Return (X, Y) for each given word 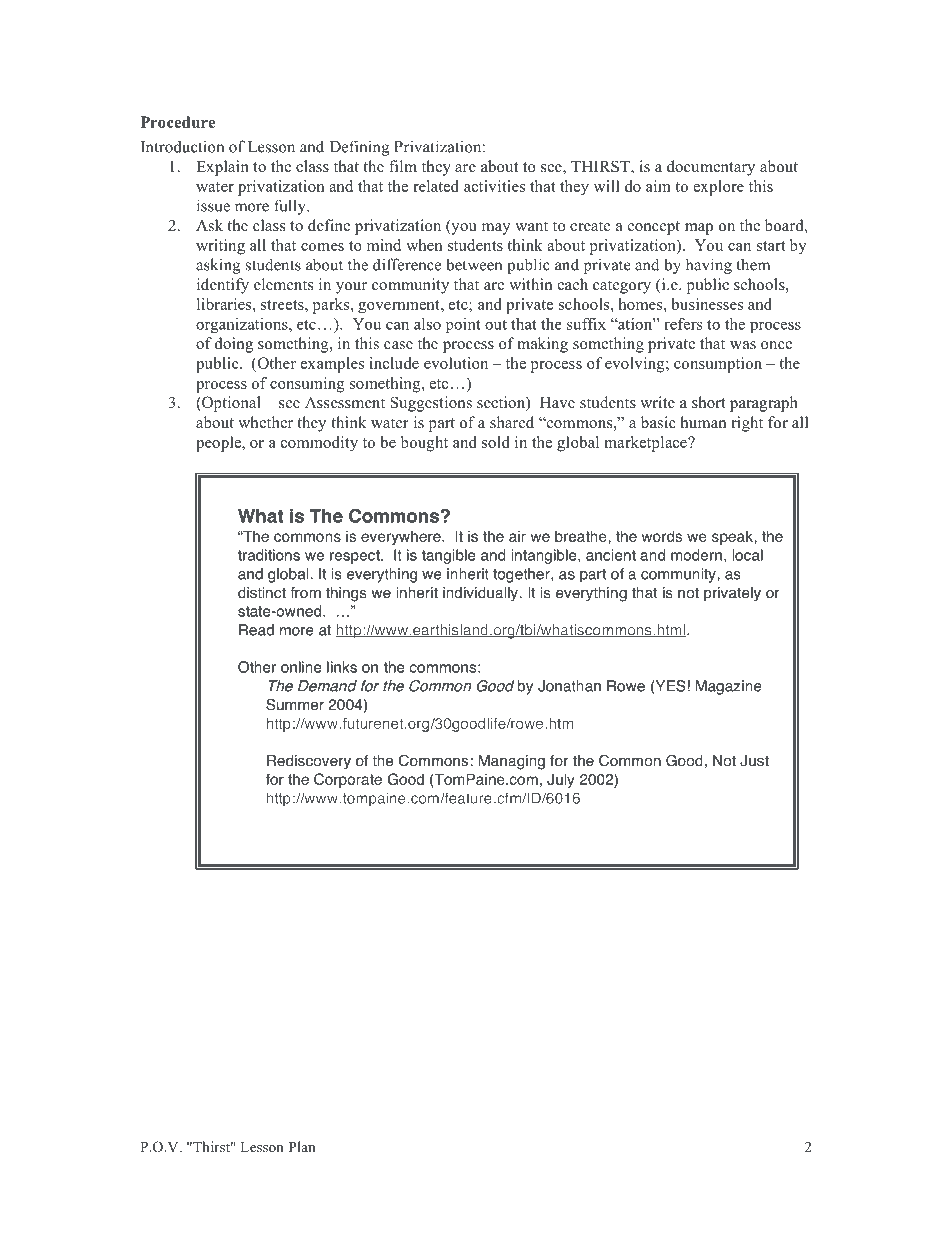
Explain (222, 168)
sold (496, 442)
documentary (711, 168)
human (703, 422)
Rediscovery (309, 762)
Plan (302, 1146)
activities (494, 186)
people (220, 444)
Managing (512, 762)
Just (754, 761)
